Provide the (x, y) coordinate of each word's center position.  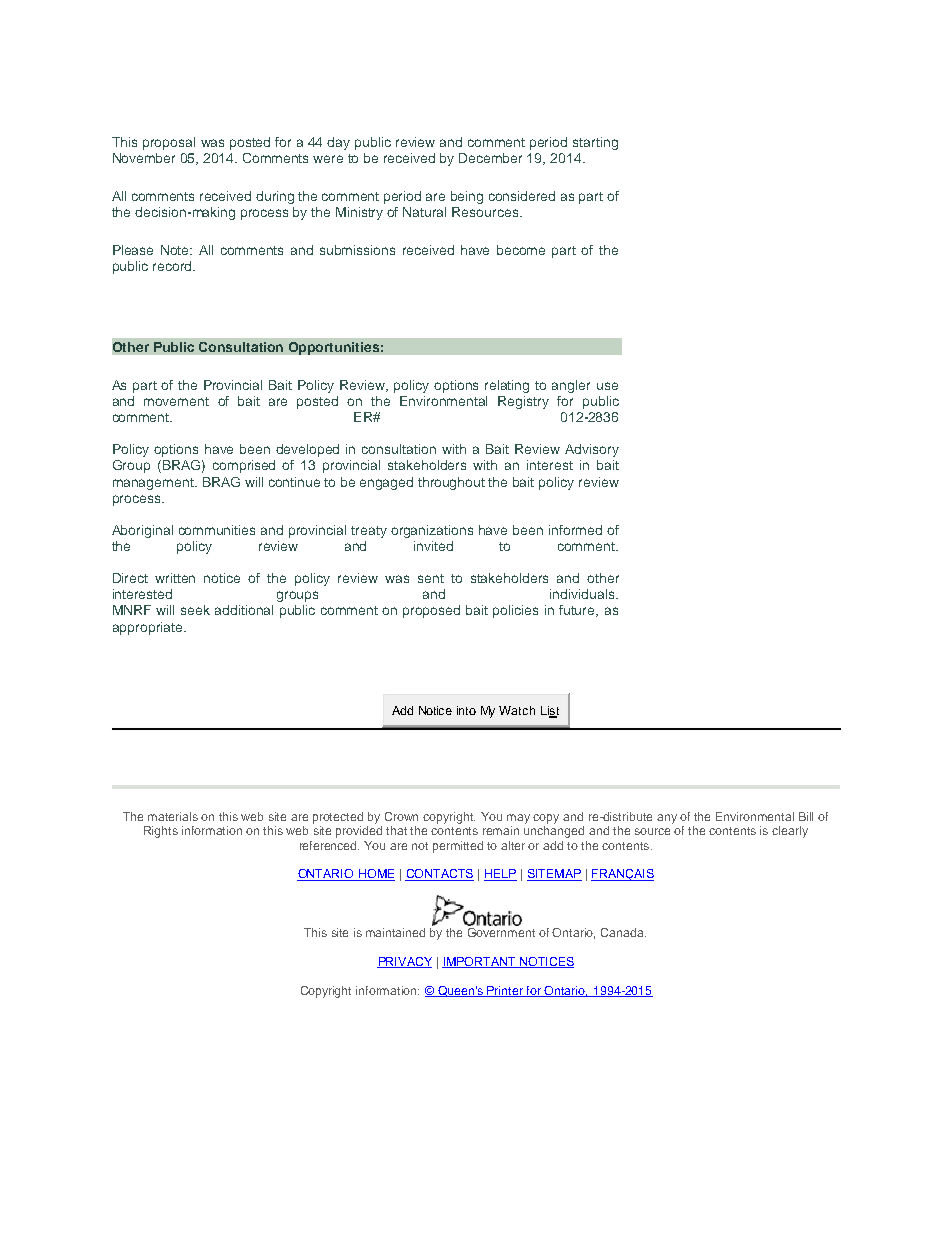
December (490, 158)
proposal (169, 143)
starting (595, 143)
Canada (623, 932)
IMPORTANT (480, 962)
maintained (395, 932)
